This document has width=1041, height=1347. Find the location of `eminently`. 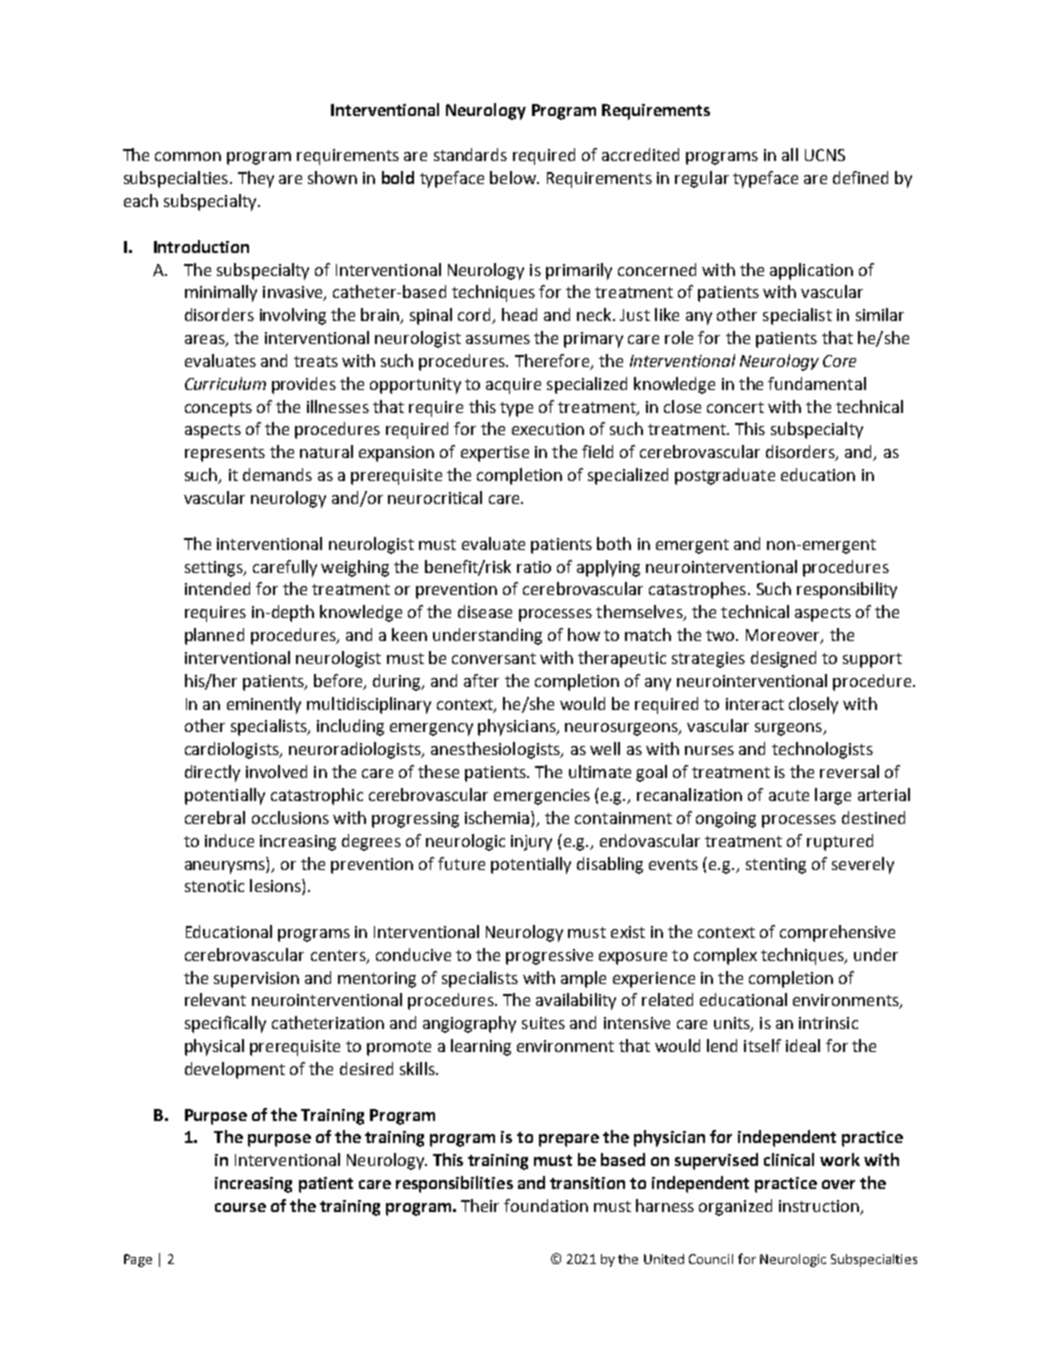

eminently is located at coordinates (264, 705).
